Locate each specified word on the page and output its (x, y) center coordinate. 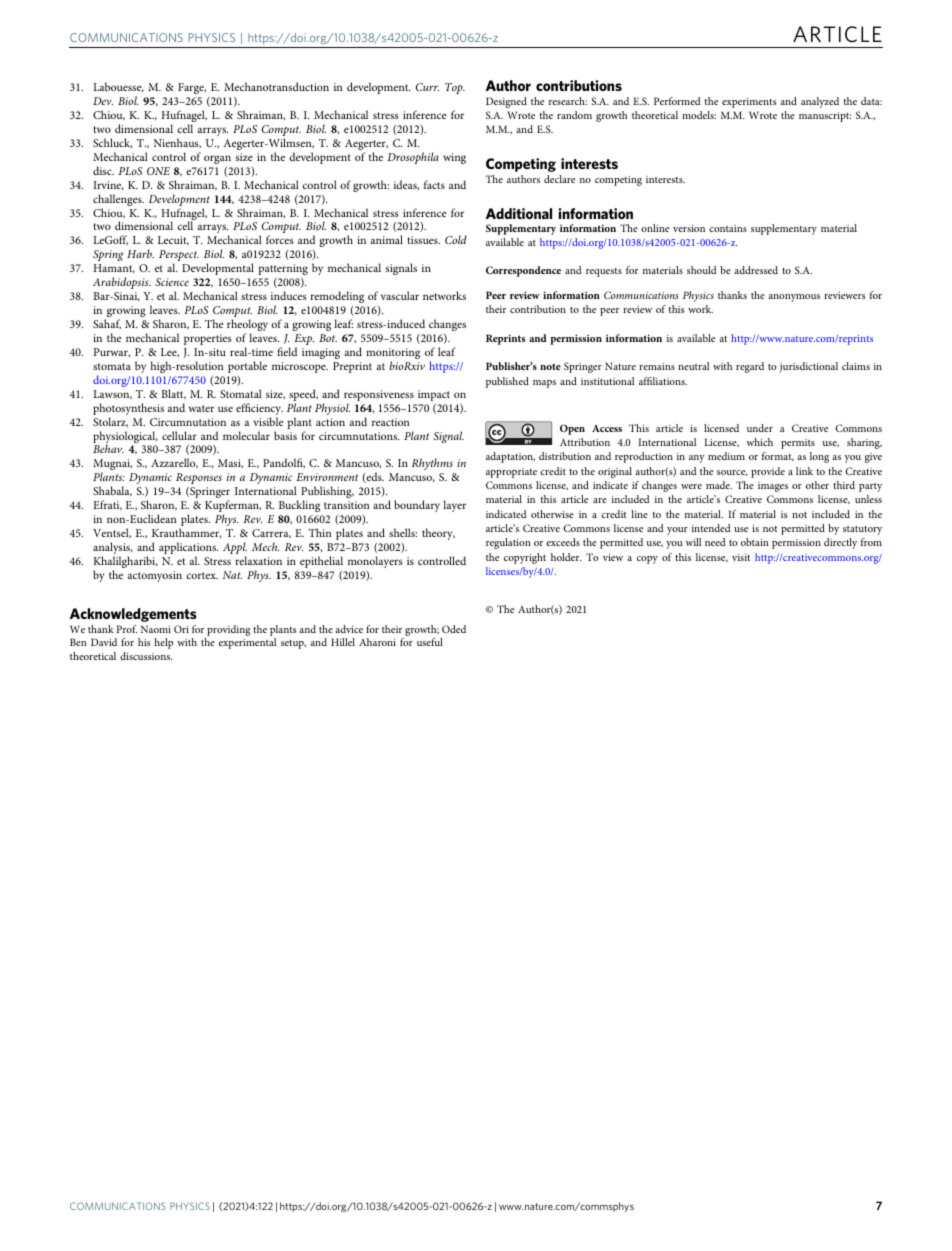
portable (247, 367)
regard (750, 367)
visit (741, 557)
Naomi (156, 629)
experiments (749, 103)
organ (217, 159)
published (507, 382)
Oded (454, 629)
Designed (506, 102)
